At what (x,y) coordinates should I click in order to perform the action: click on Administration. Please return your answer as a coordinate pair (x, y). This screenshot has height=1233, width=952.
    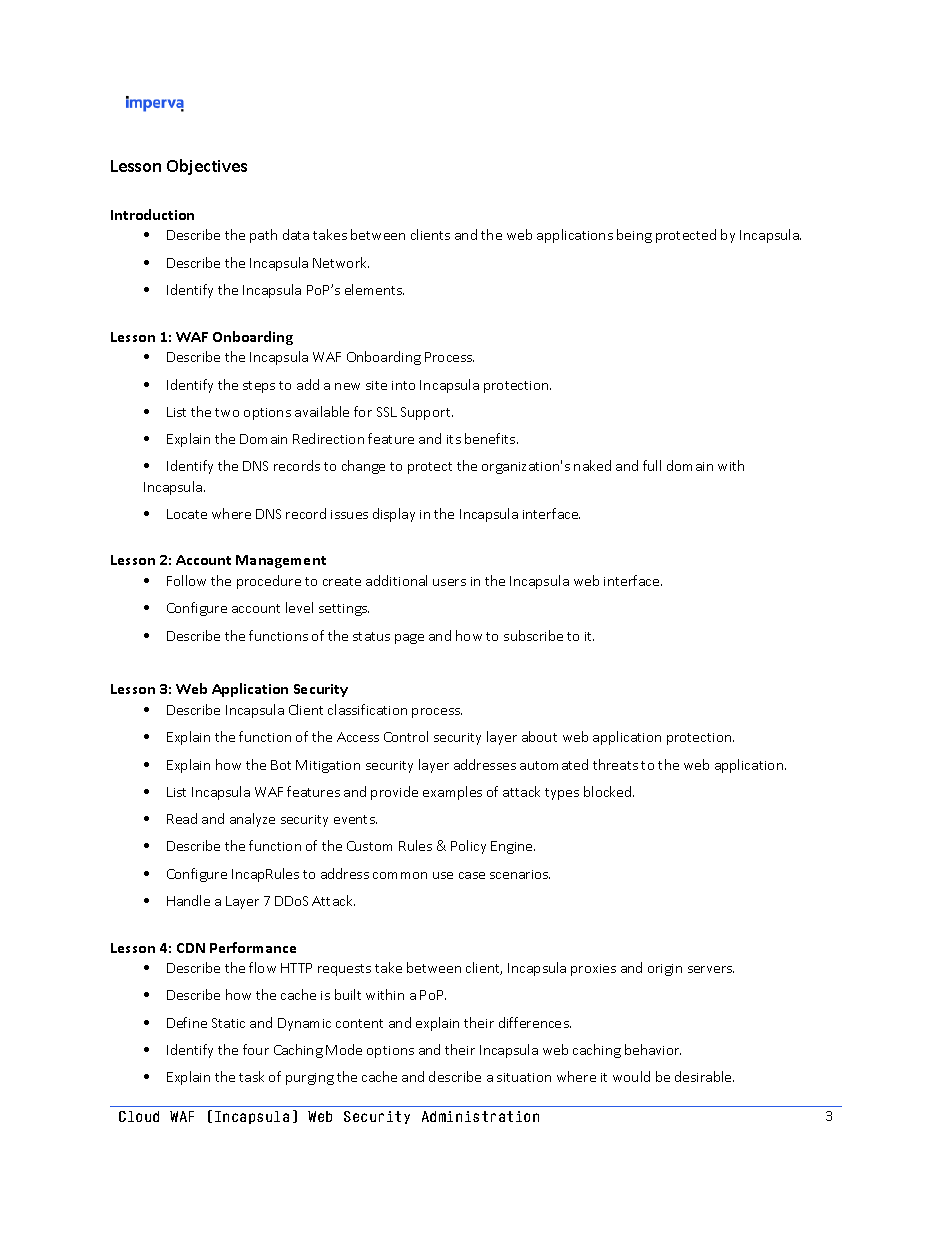
    Looking at the image, I should click on (480, 1116).
